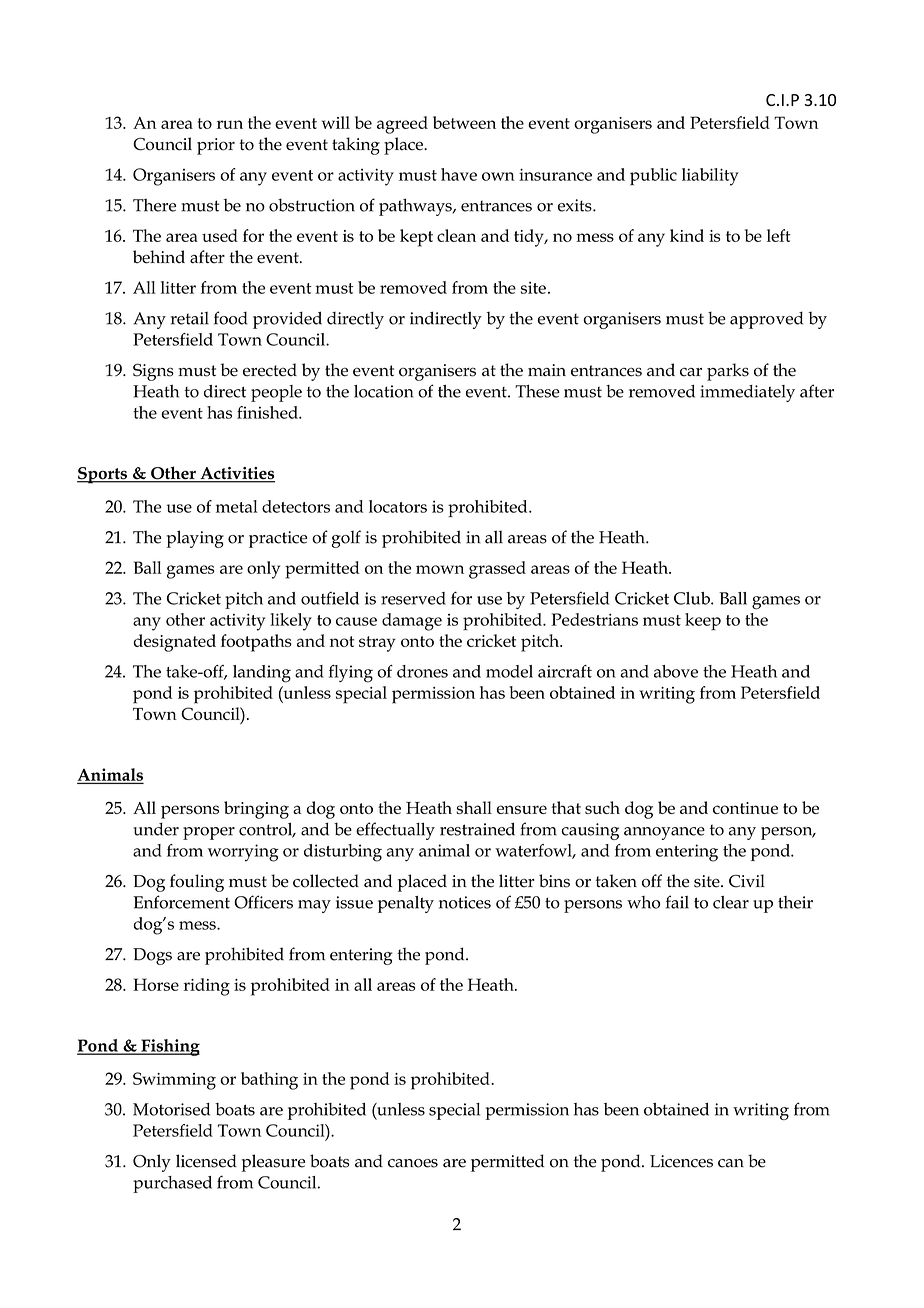  What do you see at coordinates (398, 506) in the page?
I see `locators` at bounding box center [398, 506].
